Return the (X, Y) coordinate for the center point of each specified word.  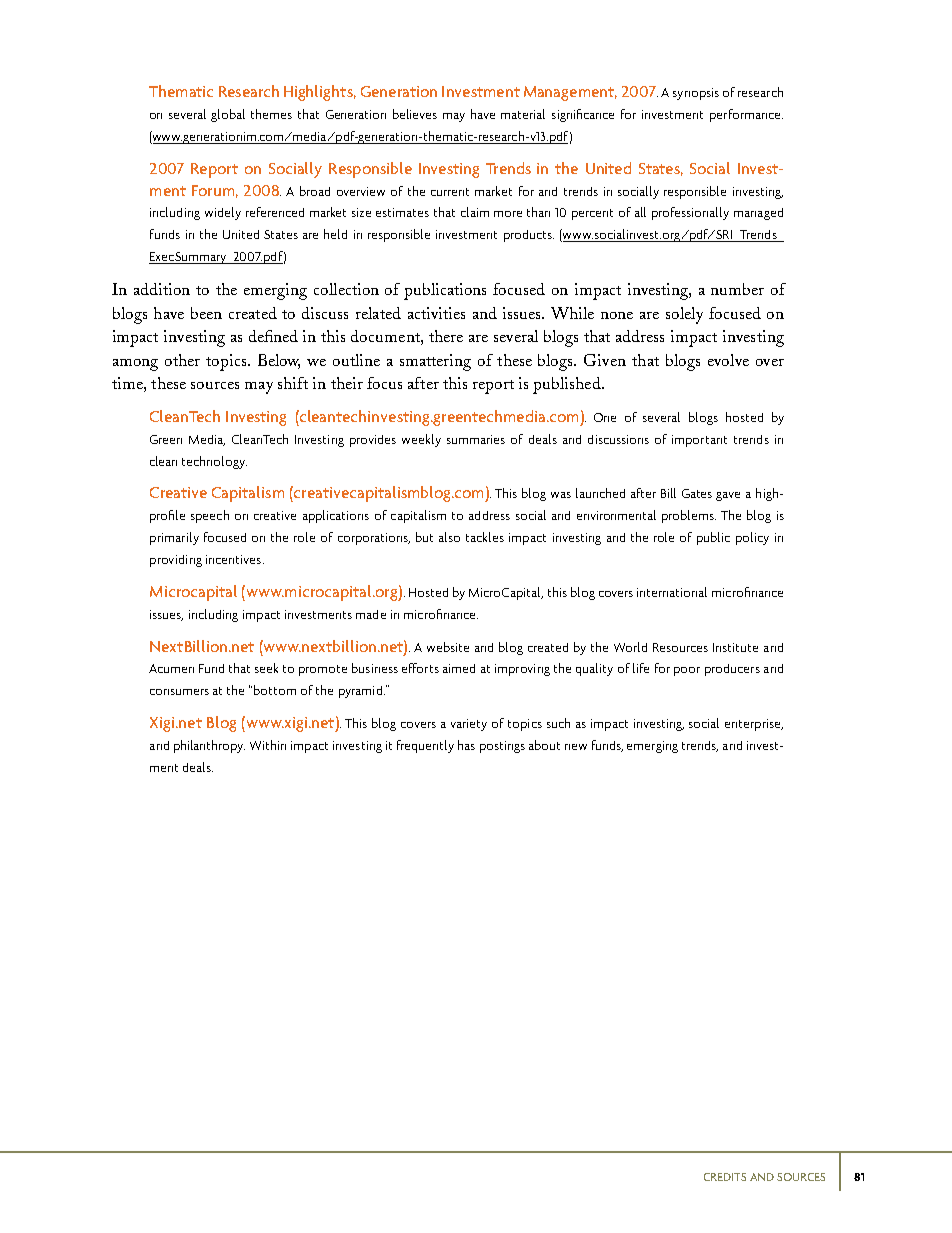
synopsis (696, 94)
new (576, 747)
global (228, 115)
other (182, 360)
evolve (728, 360)
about (544, 745)
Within (268, 745)
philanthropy (209, 746)
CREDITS (725, 1177)
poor (687, 671)
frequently (425, 746)
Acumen (171, 668)
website (448, 647)
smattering (435, 362)
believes (415, 114)
